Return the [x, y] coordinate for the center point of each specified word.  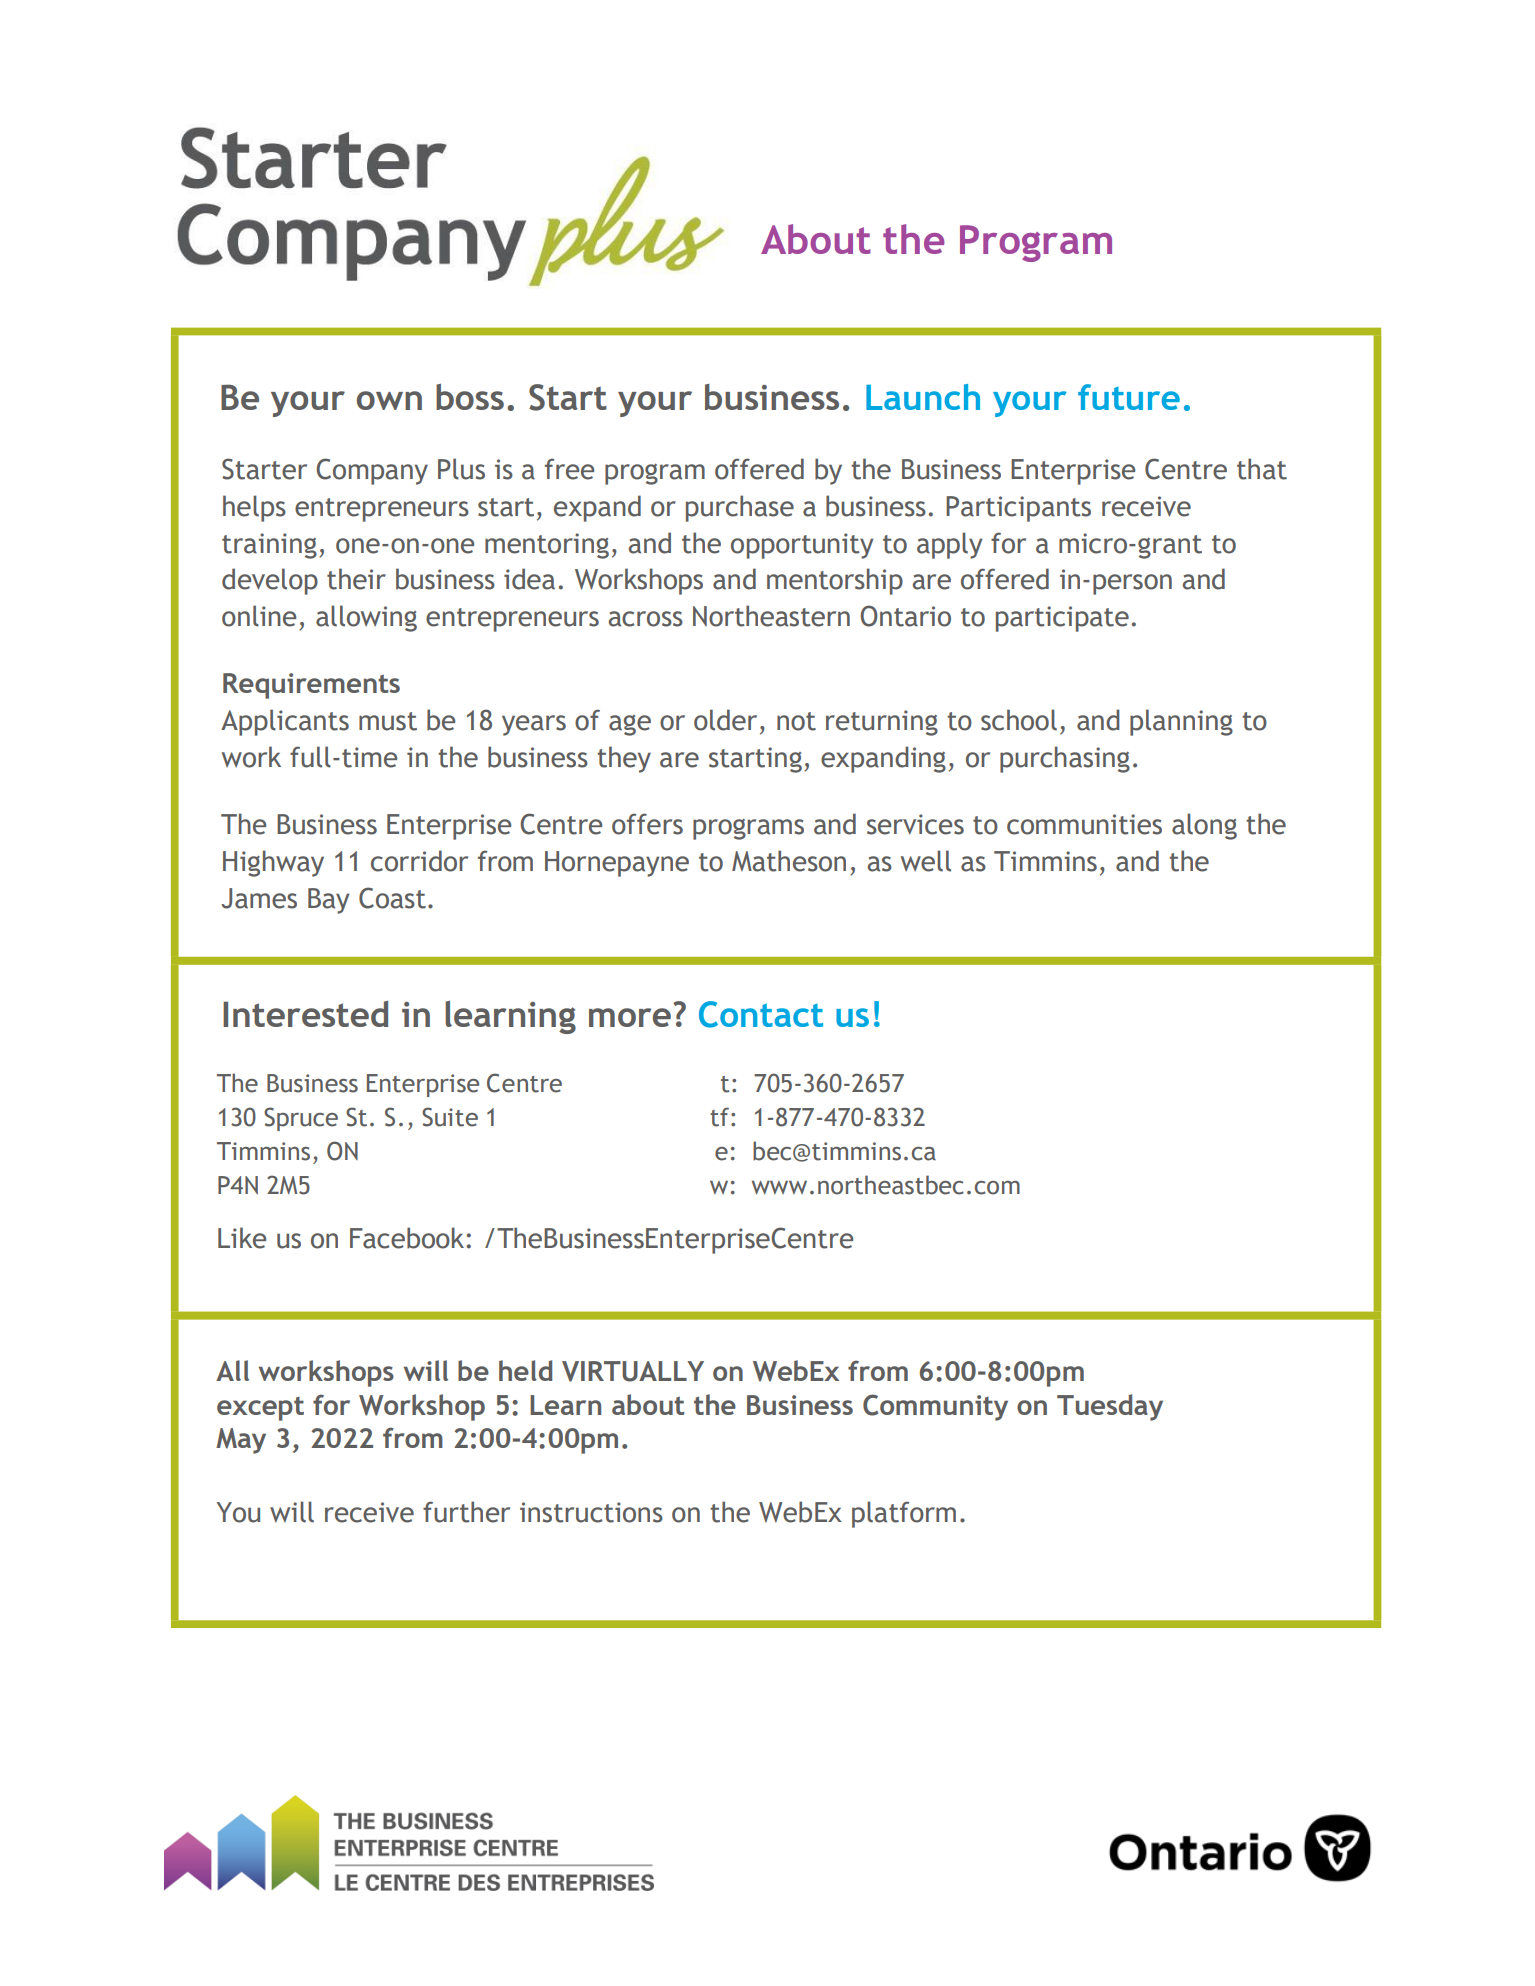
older [725, 720]
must [388, 721]
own [389, 400]
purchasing [1065, 759]
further [466, 1512]
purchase [740, 508]
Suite [450, 1117]
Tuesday [1110, 1407]
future [1129, 397]
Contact [761, 1014]
